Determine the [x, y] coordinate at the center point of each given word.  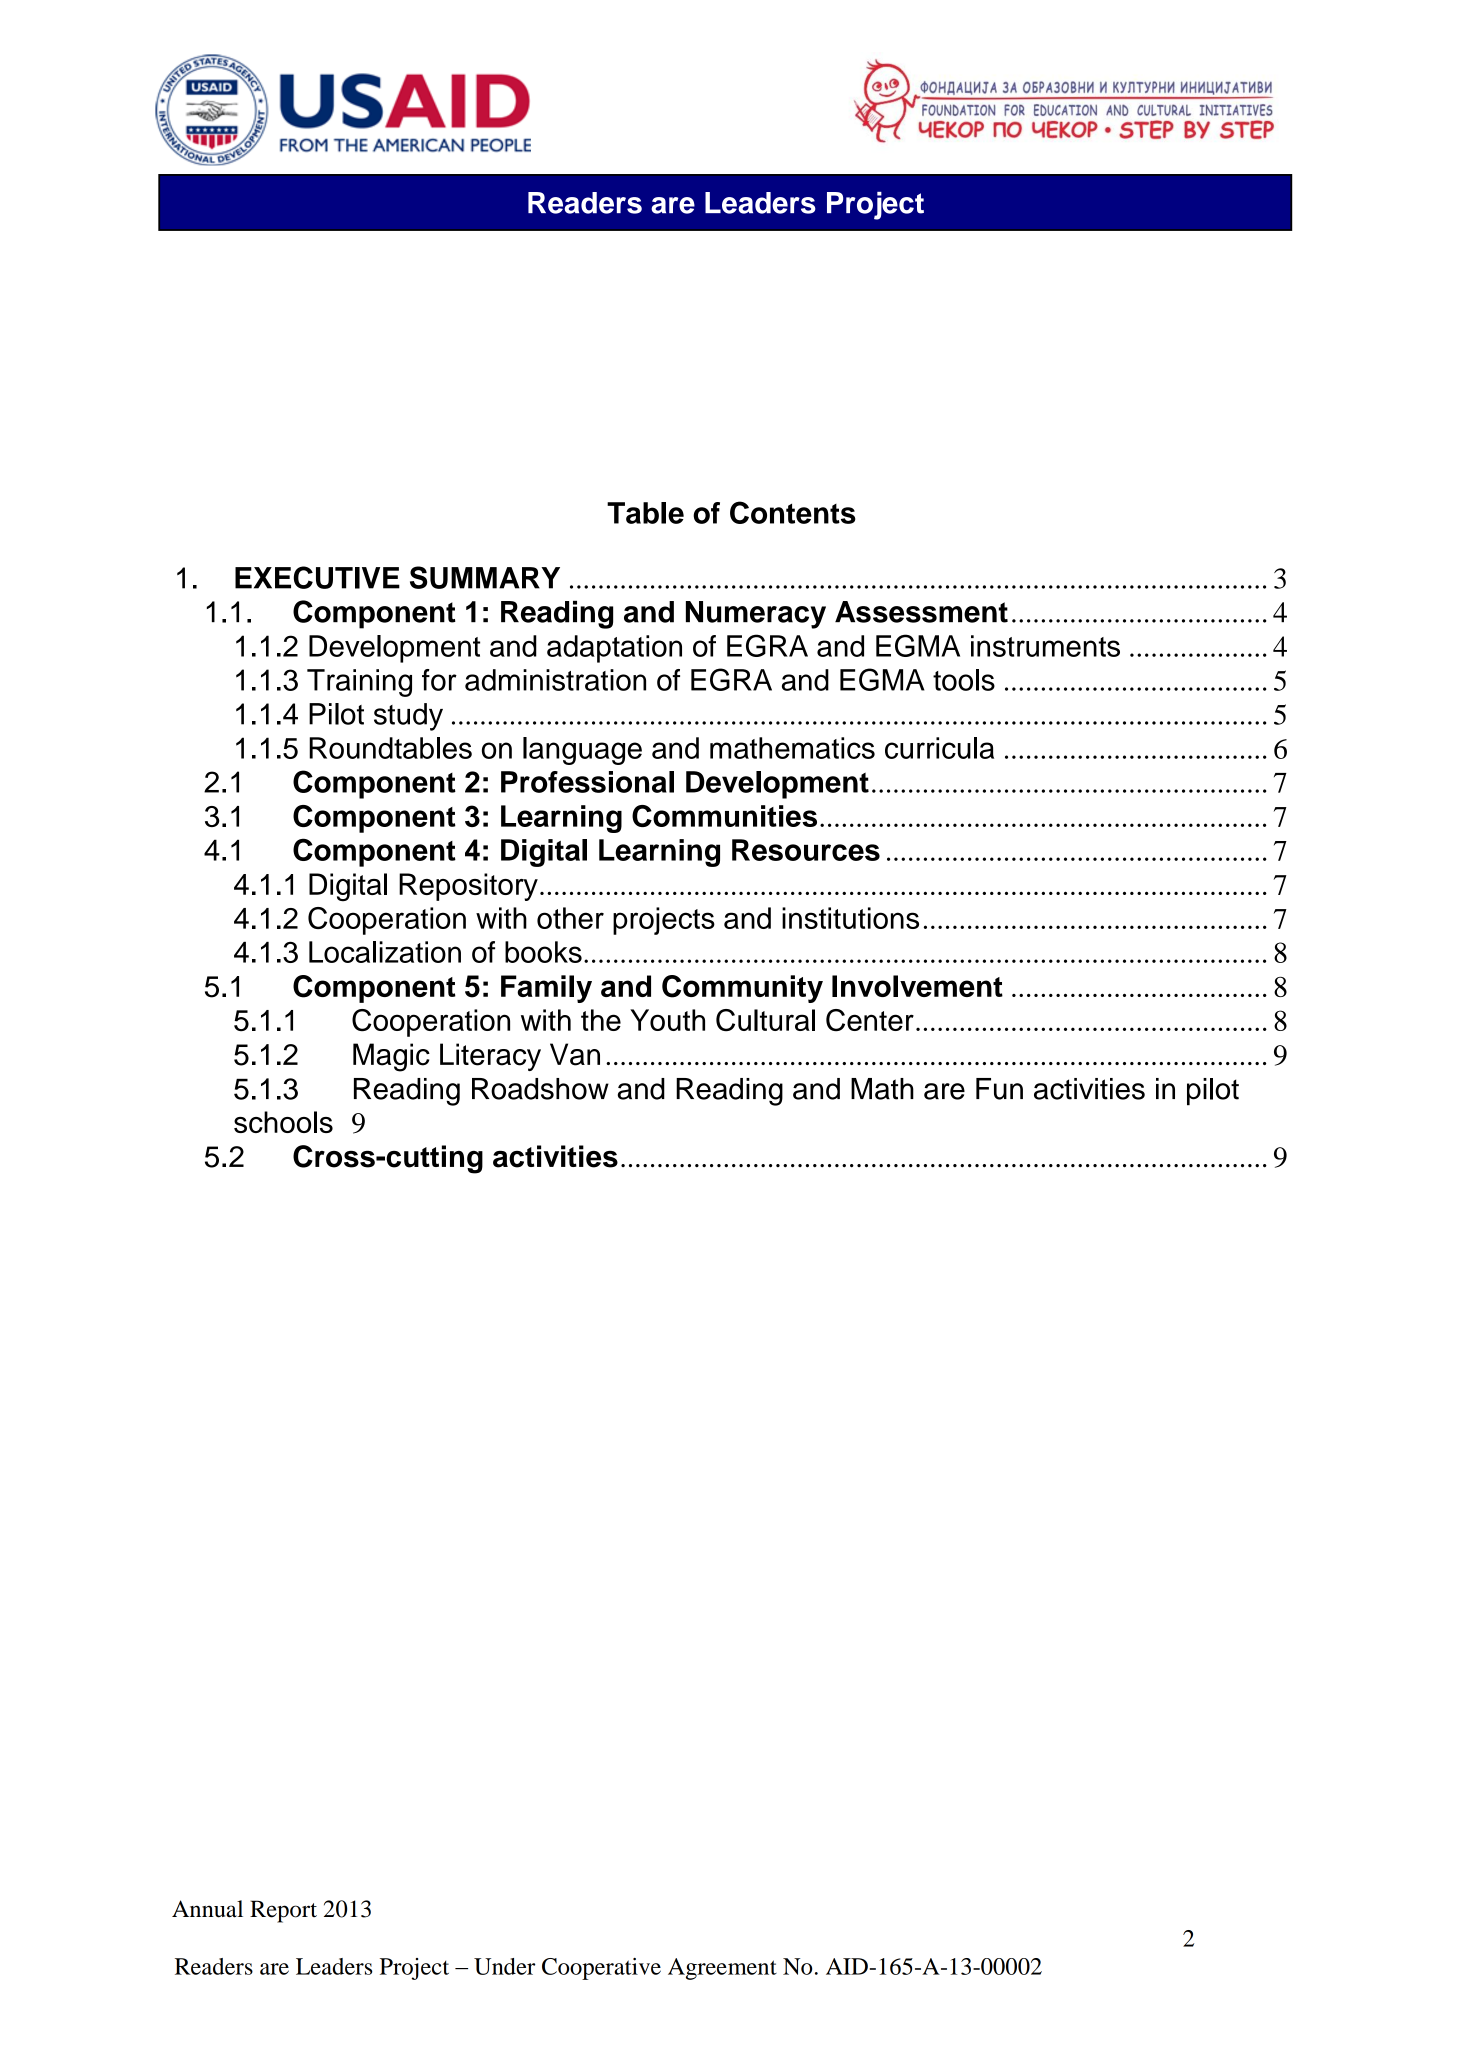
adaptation [614, 649]
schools [283, 1122]
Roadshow [540, 1089]
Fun [999, 1089]
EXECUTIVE [317, 577]
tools [964, 680]
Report [283, 1911]
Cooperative [601, 1969]
